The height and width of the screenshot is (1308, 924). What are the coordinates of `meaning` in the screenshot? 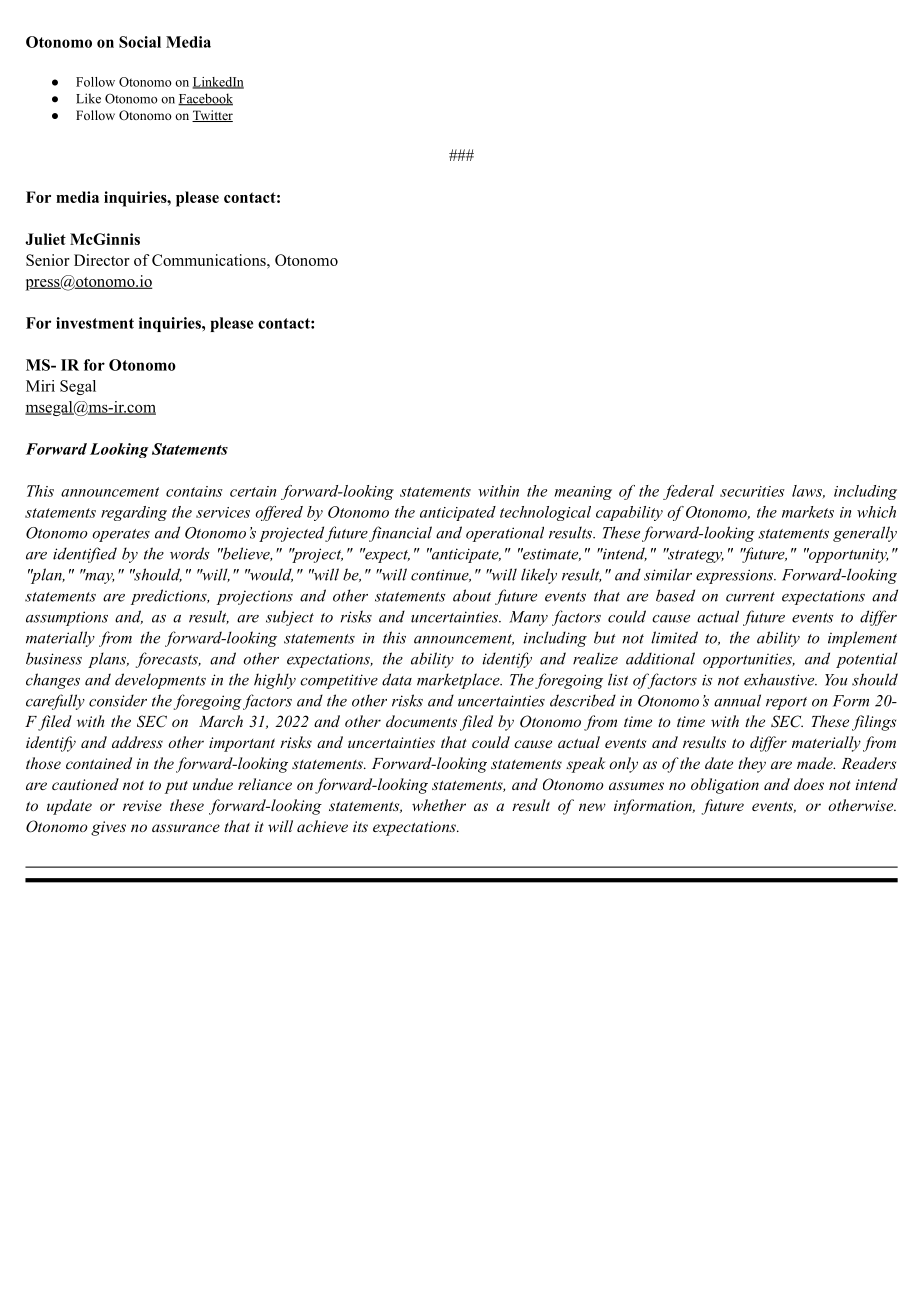 It's located at (583, 493).
